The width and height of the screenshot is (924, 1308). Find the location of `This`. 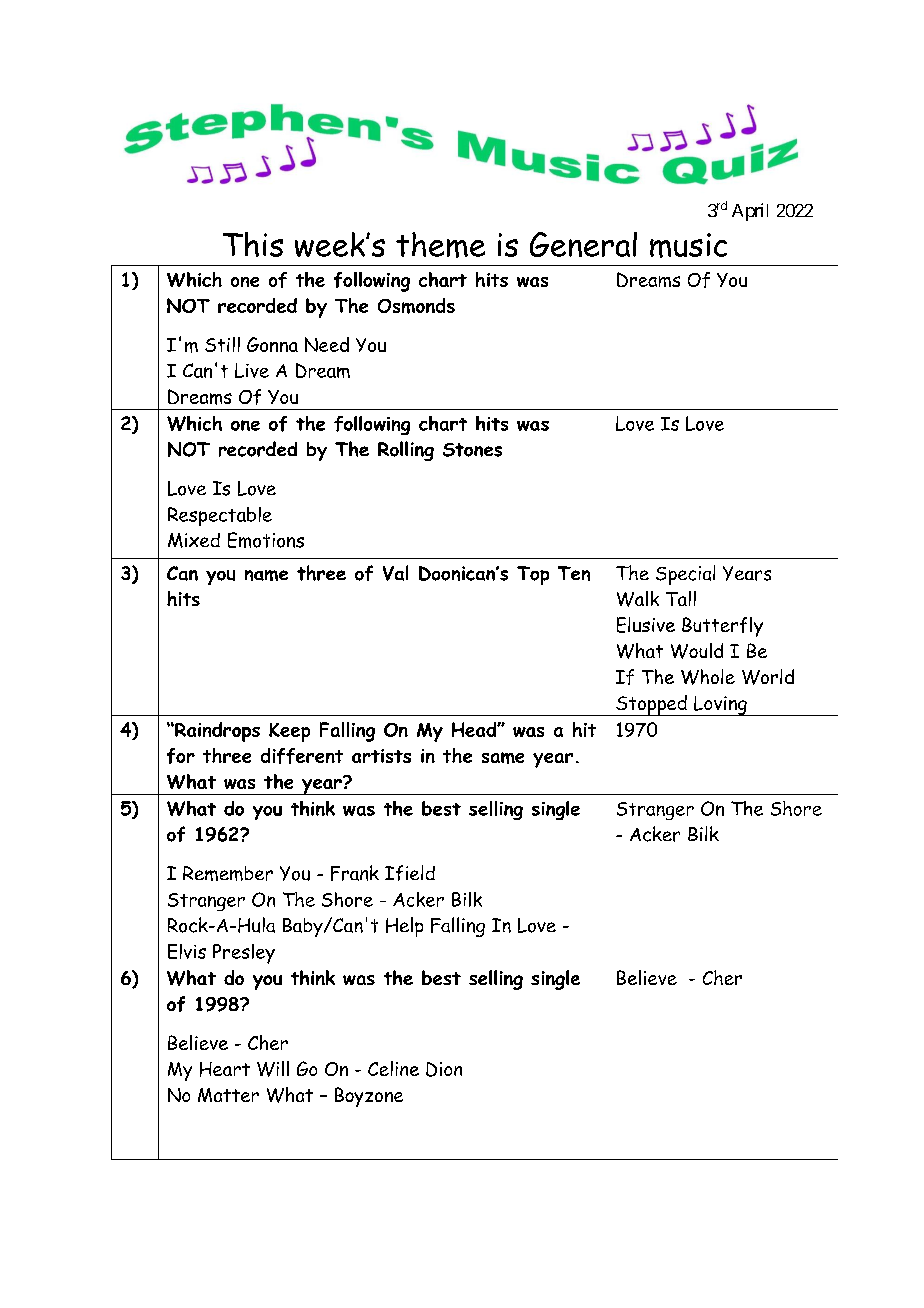

This is located at coordinates (253, 244).
